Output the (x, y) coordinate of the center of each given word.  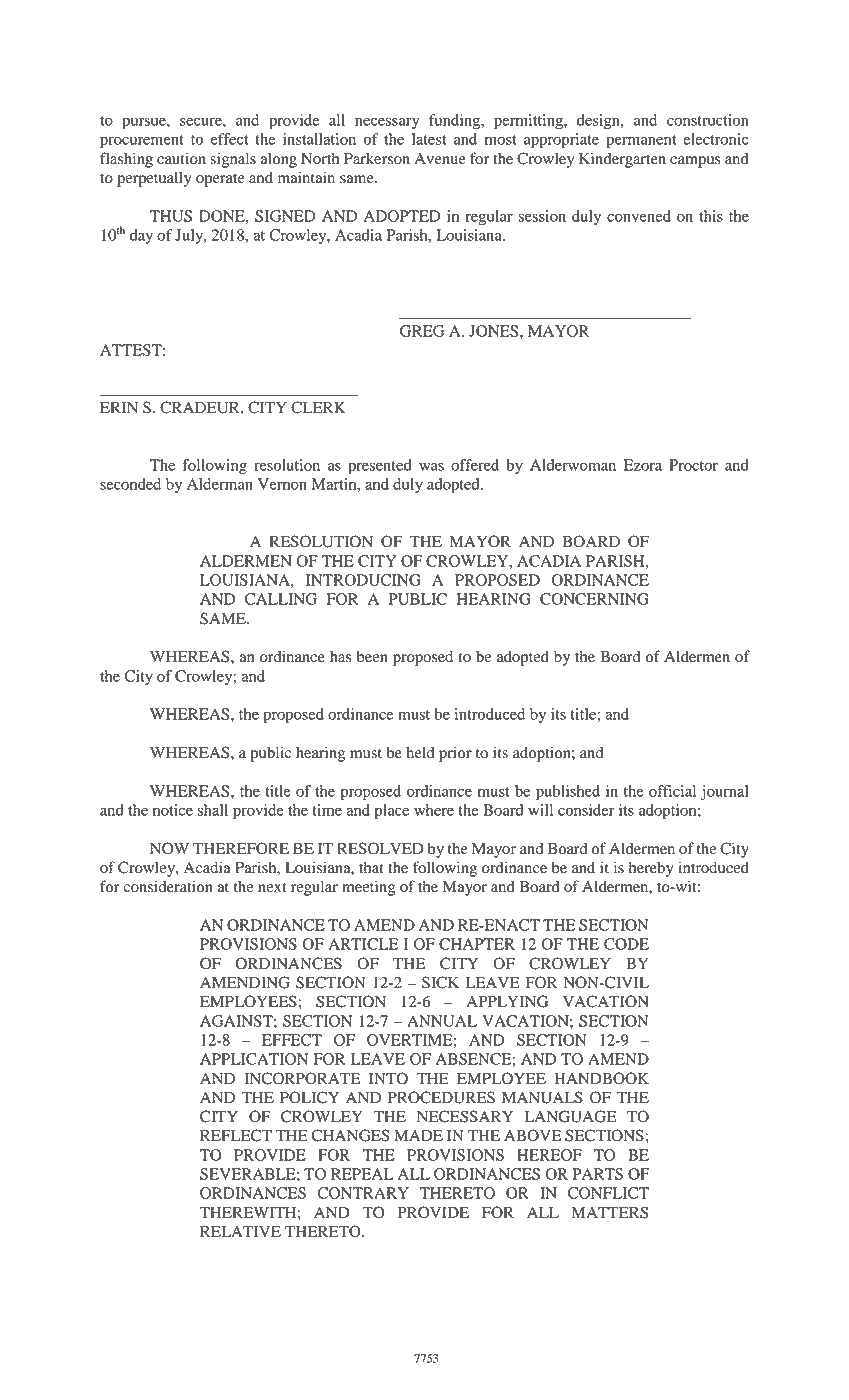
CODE (626, 944)
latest (429, 139)
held (420, 752)
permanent (641, 142)
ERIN (119, 407)
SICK (440, 982)
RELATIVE (240, 1231)
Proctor (693, 465)
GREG (422, 331)
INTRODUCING (363, 580)
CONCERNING (594, 599)
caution (181, 158)
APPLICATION (254, 1059)
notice (173, 810)
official (672, 791)
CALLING (281, 599)
